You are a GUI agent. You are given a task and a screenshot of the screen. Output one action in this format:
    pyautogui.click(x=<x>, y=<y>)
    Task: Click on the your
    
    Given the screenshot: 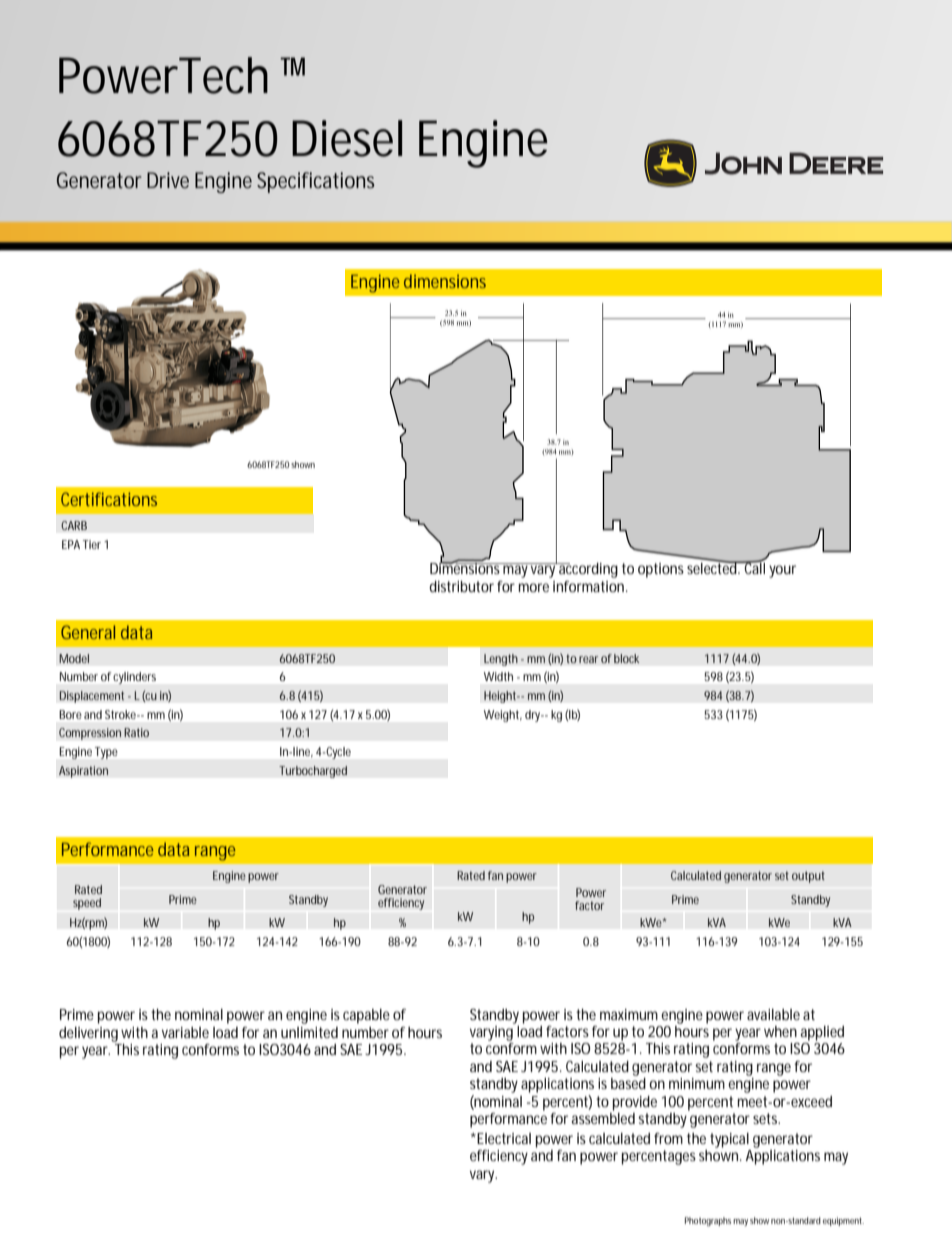 What is the action you would take?
    pyautogui.click(x=782, y=571)
